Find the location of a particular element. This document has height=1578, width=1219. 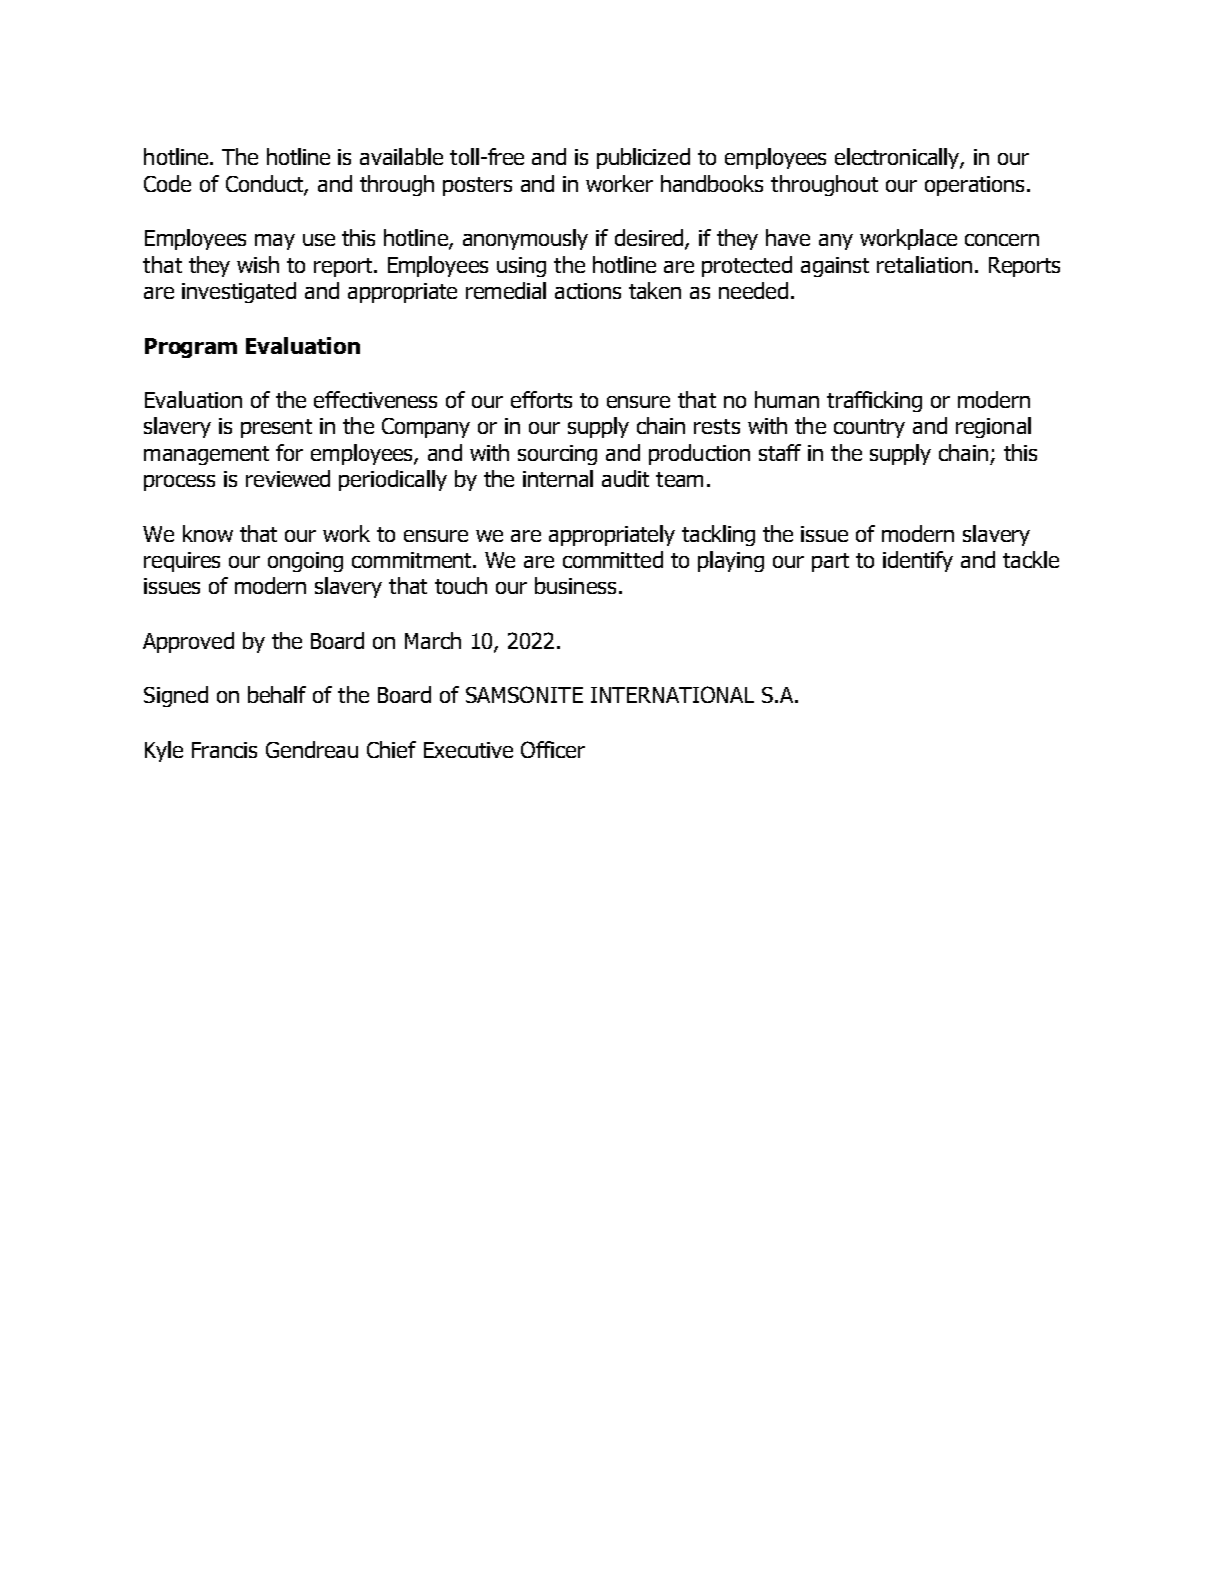

INTERNATIONAL is located at coordinates (672, 694).
